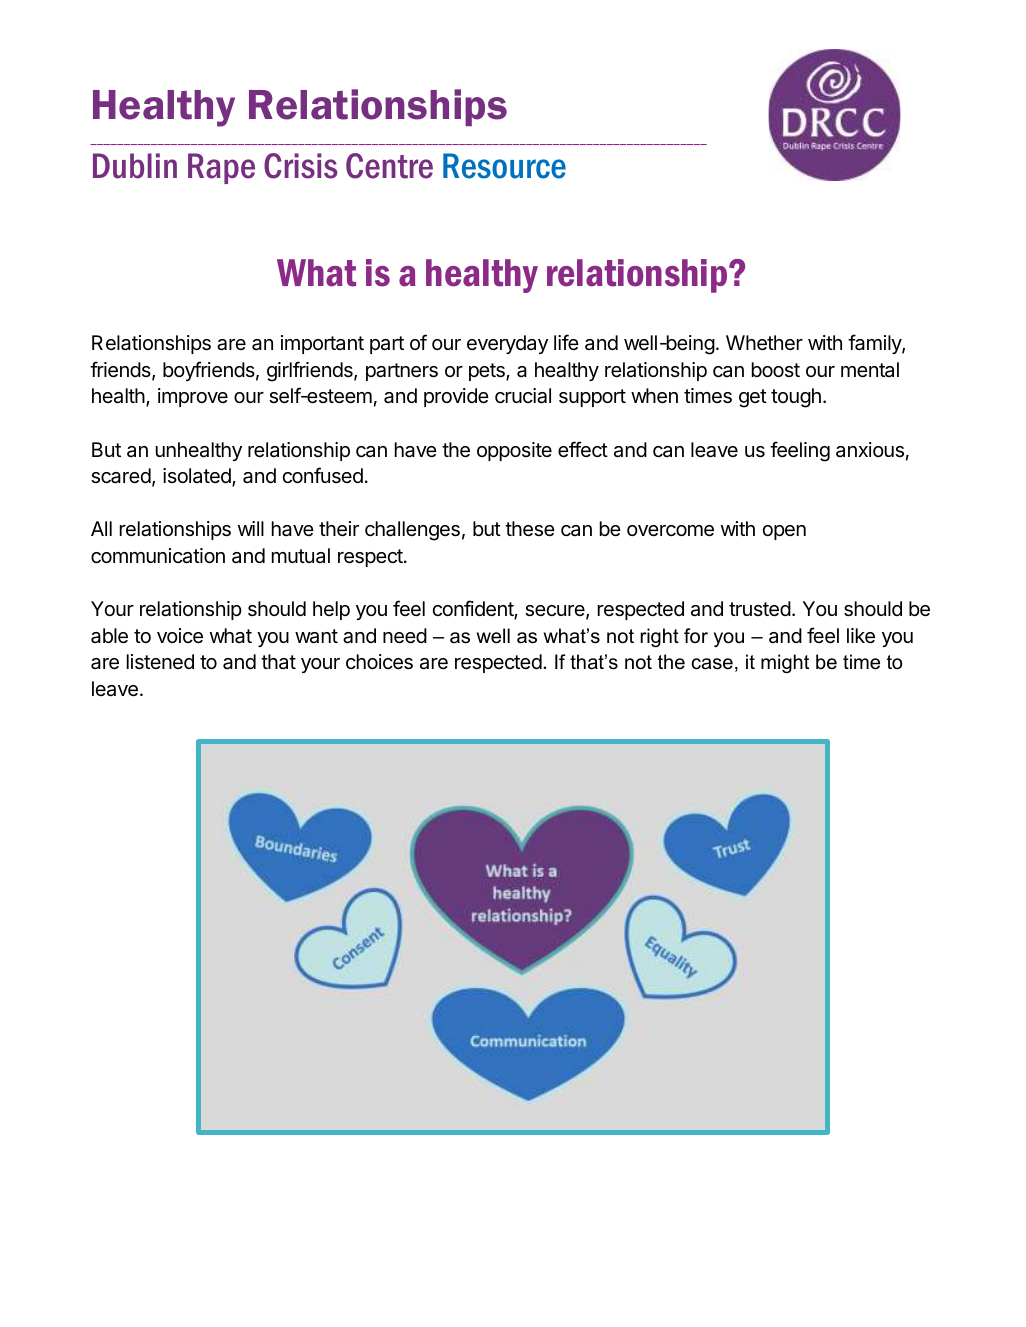 This screenshot has height=1327, width=1026. Describe the element at coordinates (251, 528) in the screenshot. I see `will` at that location.
